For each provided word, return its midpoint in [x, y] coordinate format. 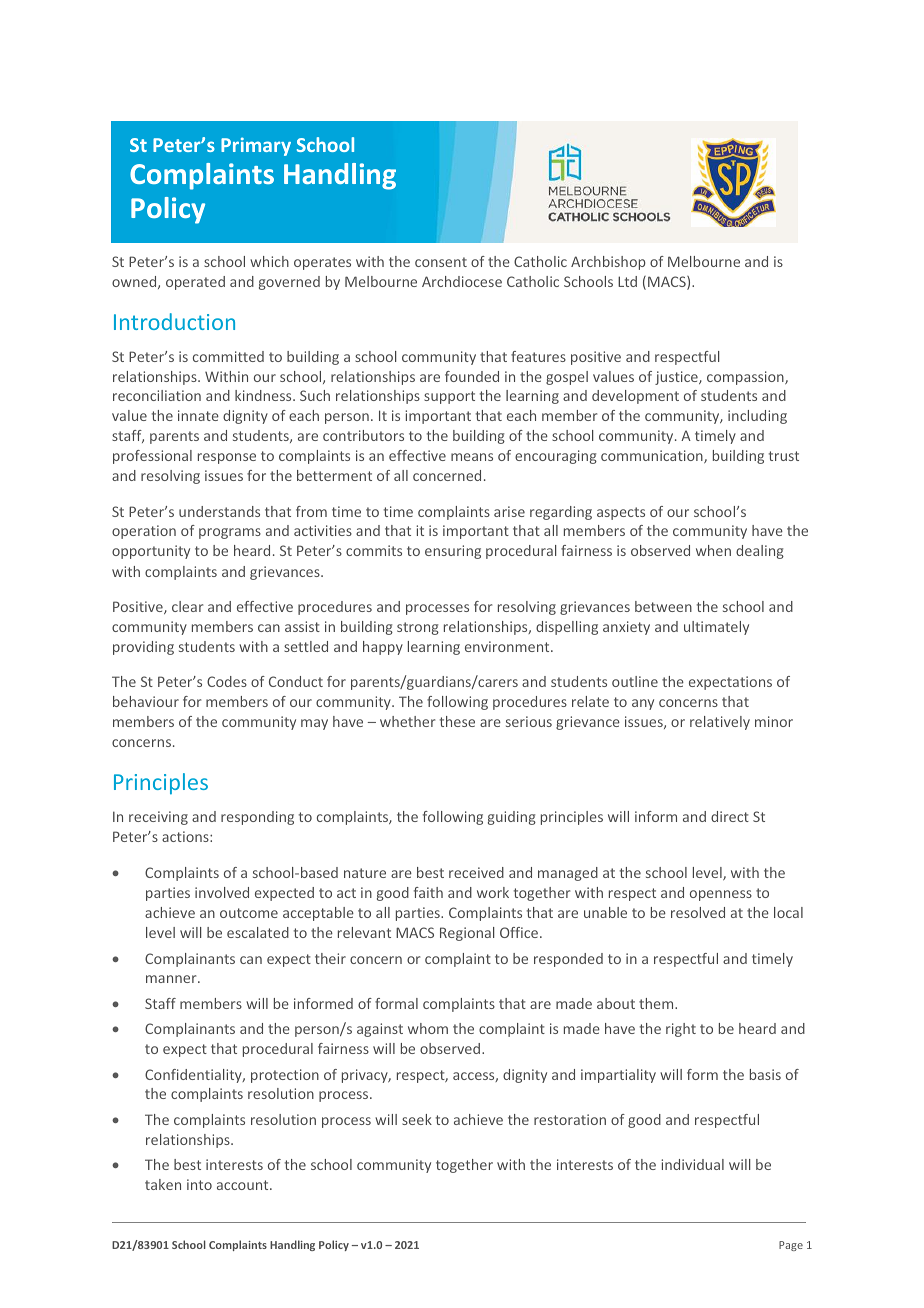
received [476, 872]
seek [417, 1119]
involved [222, 892]
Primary [256, 146]
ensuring [453, 552]
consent [441, 262]
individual [692, 1164]
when [713, 550]
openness [721, 895]
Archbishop [608, 263]
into [199, 1184]
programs [230, 533]
